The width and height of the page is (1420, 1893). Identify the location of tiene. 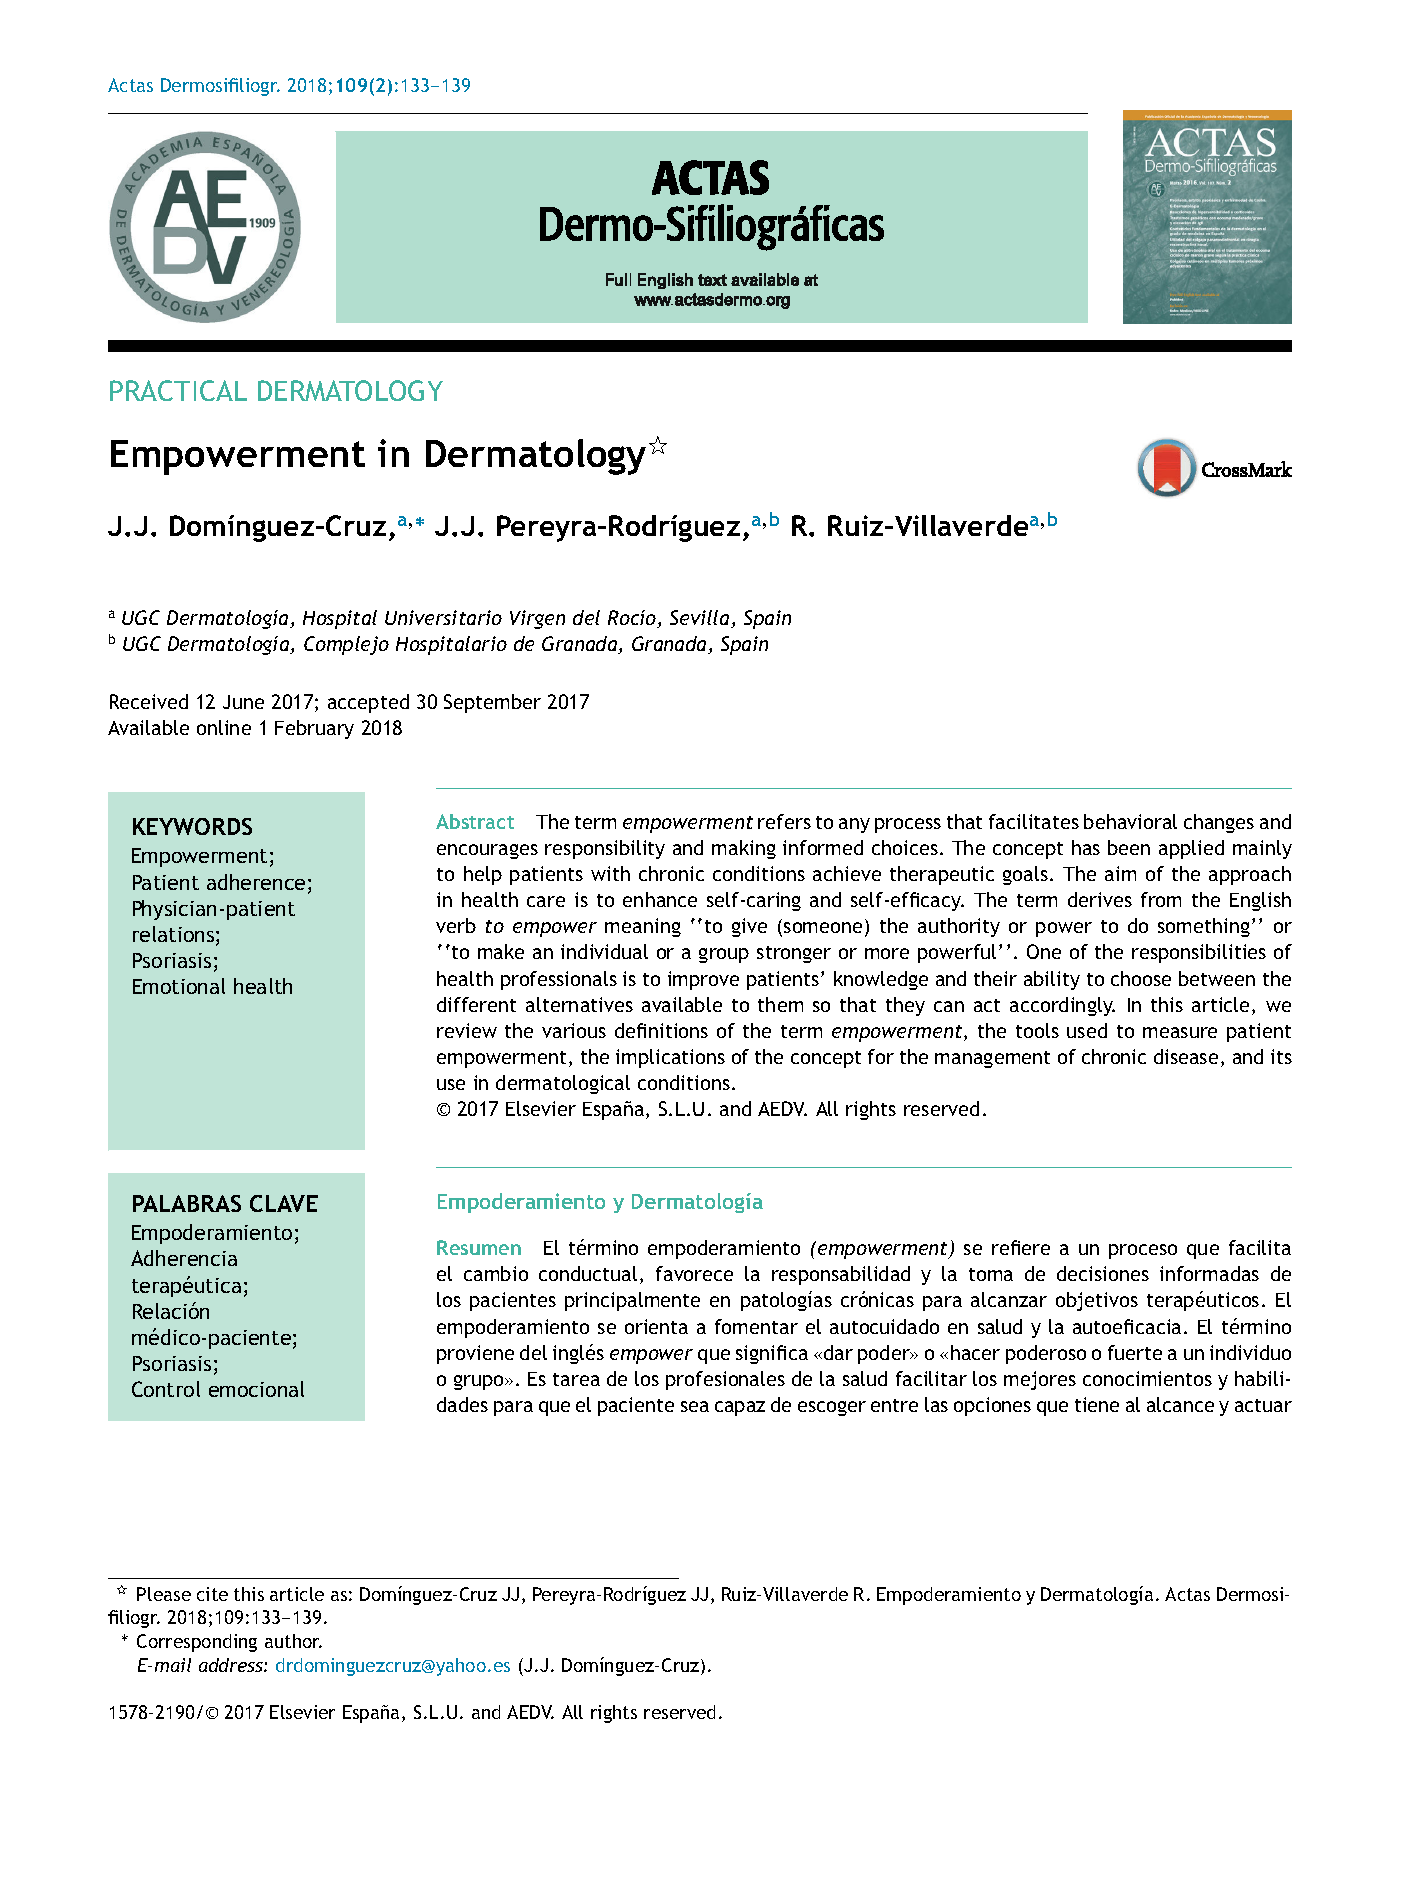
(1097, 1404).
